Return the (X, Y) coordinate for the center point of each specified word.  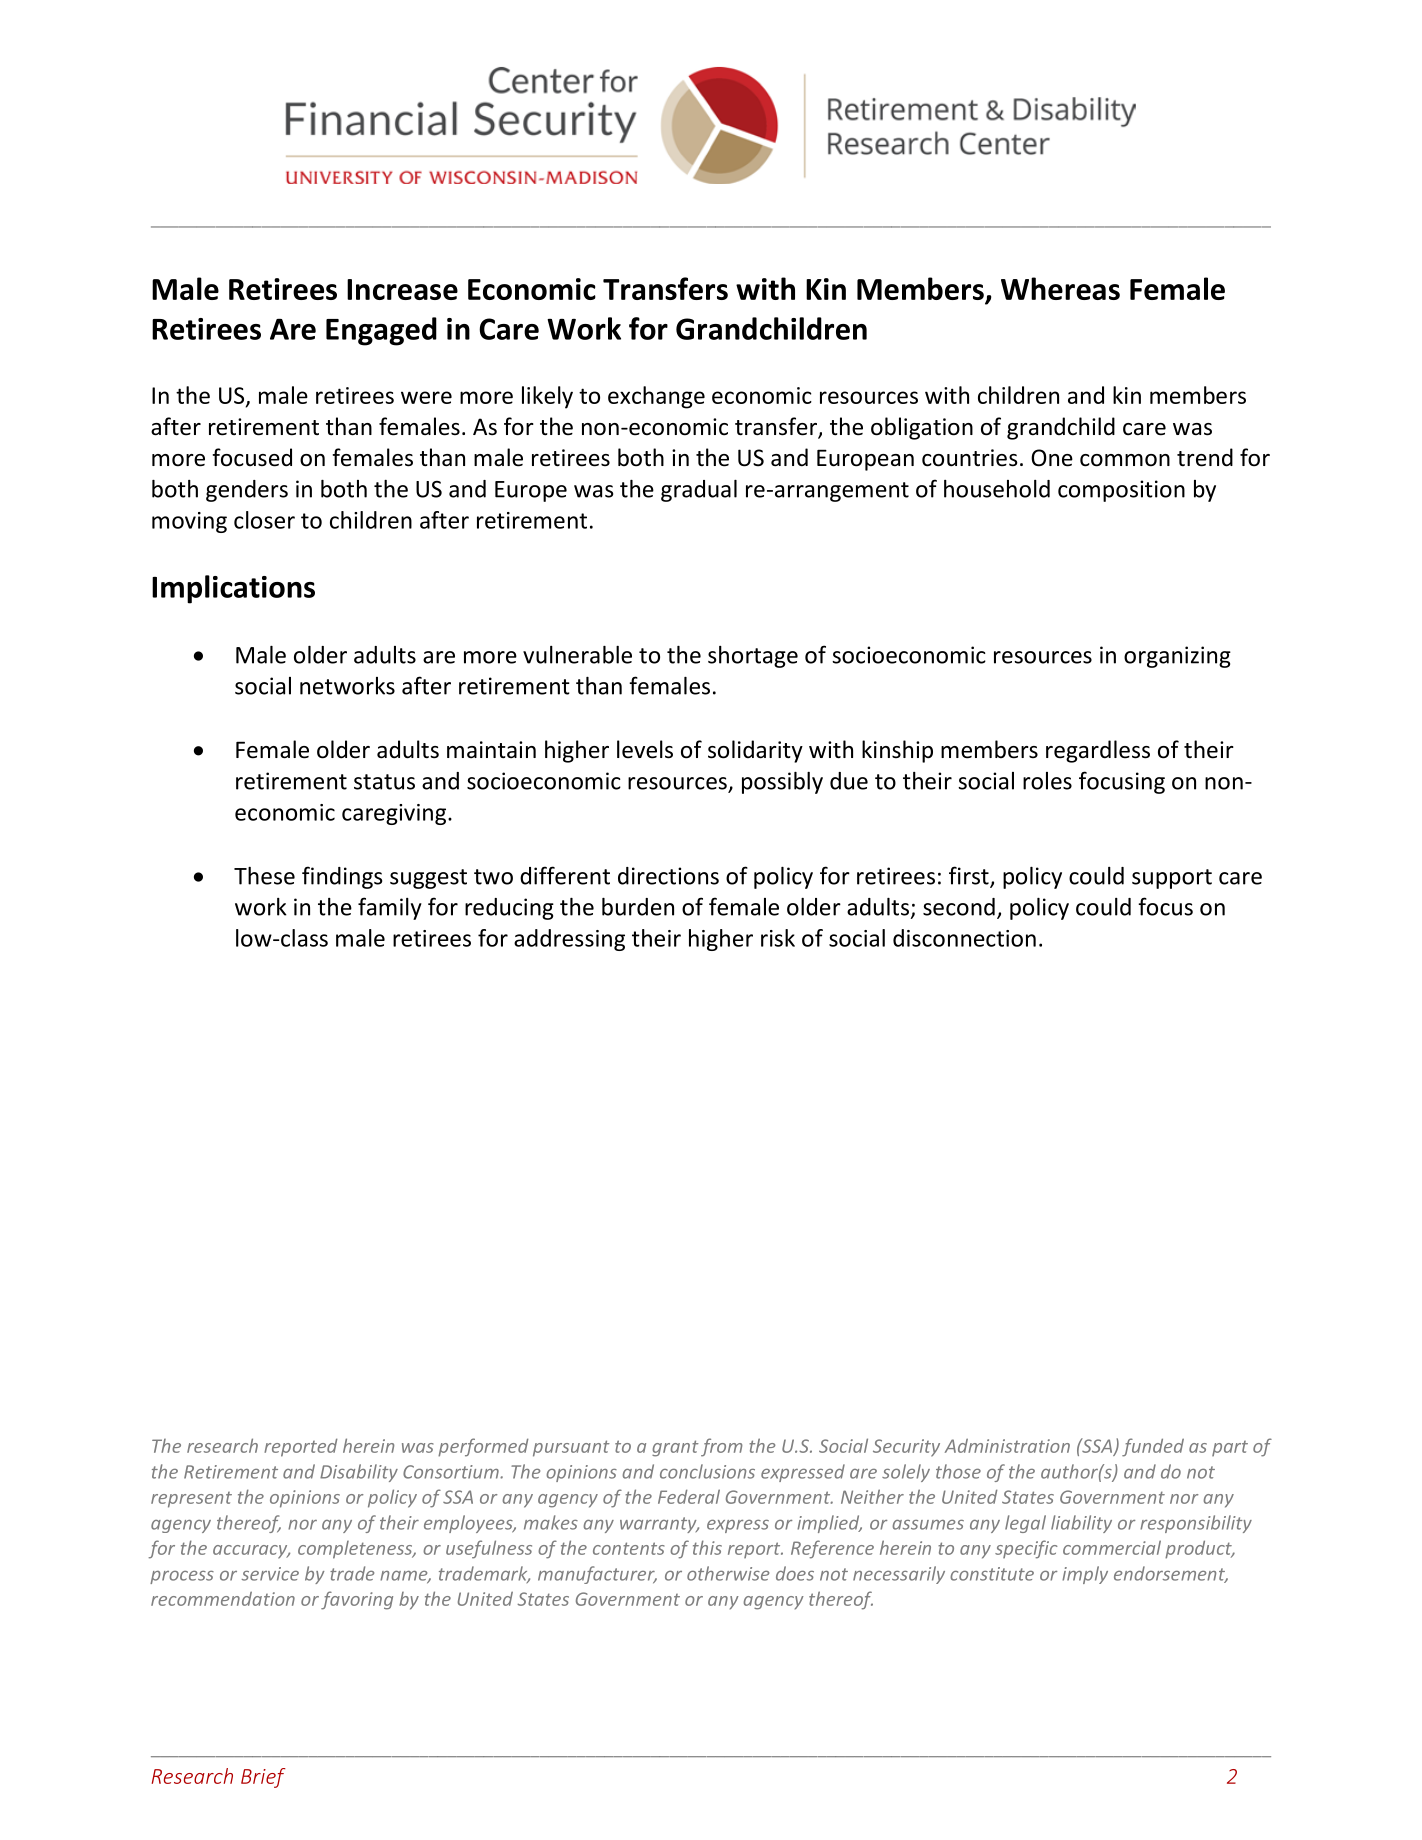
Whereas (1060, 288)
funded (1153, 1447)
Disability (359, 1473)
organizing (1177, 657)
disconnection (964, 938)
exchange (656, 397)
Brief (263, 1778)
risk (778, 938)
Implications (233, 589)
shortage (753, 657)
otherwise (728, 1573)
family (390, 908)
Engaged (381, 331)
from (722, 1447)
